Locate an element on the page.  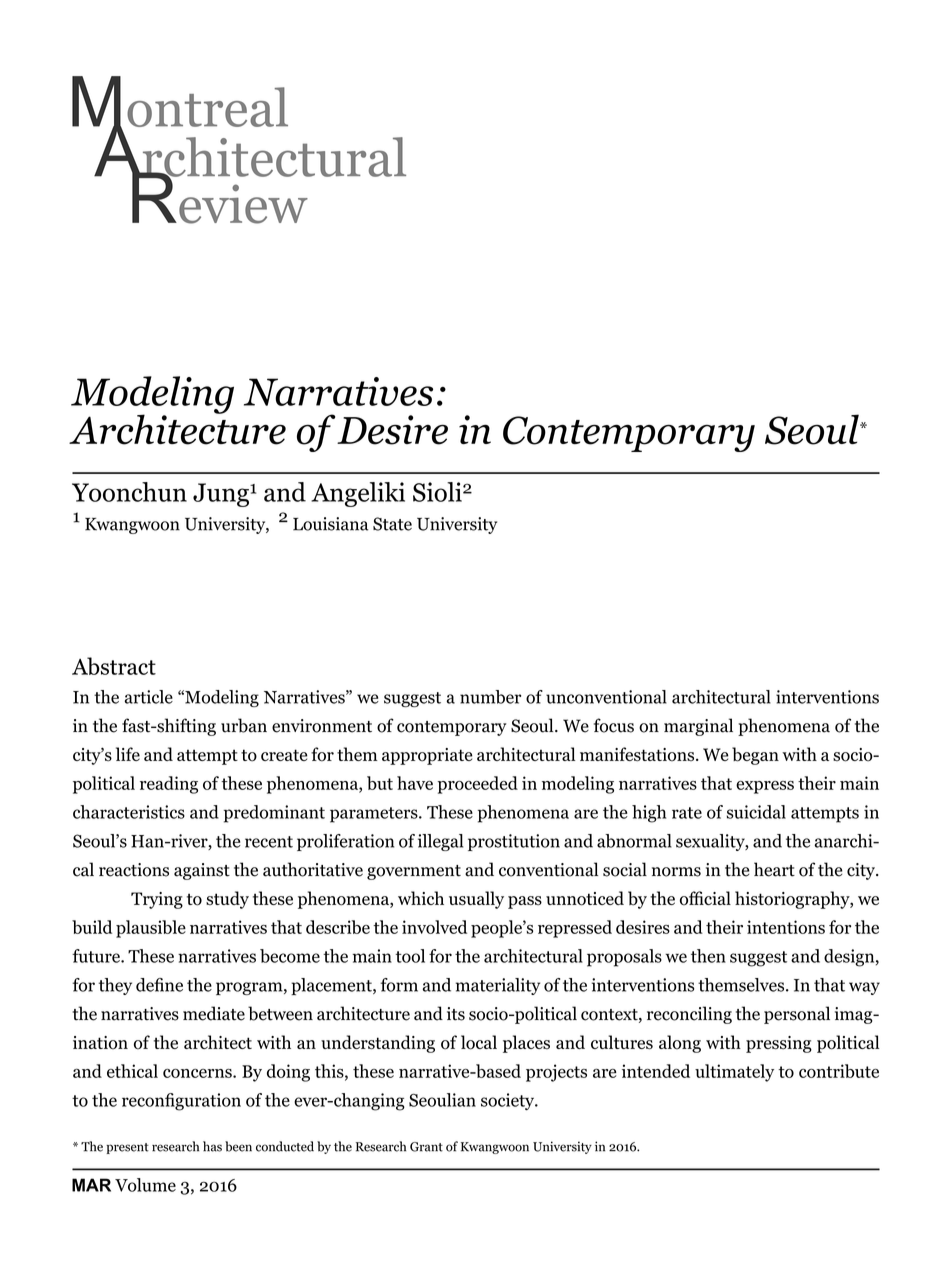
against is located at coordinates (202, 871).
